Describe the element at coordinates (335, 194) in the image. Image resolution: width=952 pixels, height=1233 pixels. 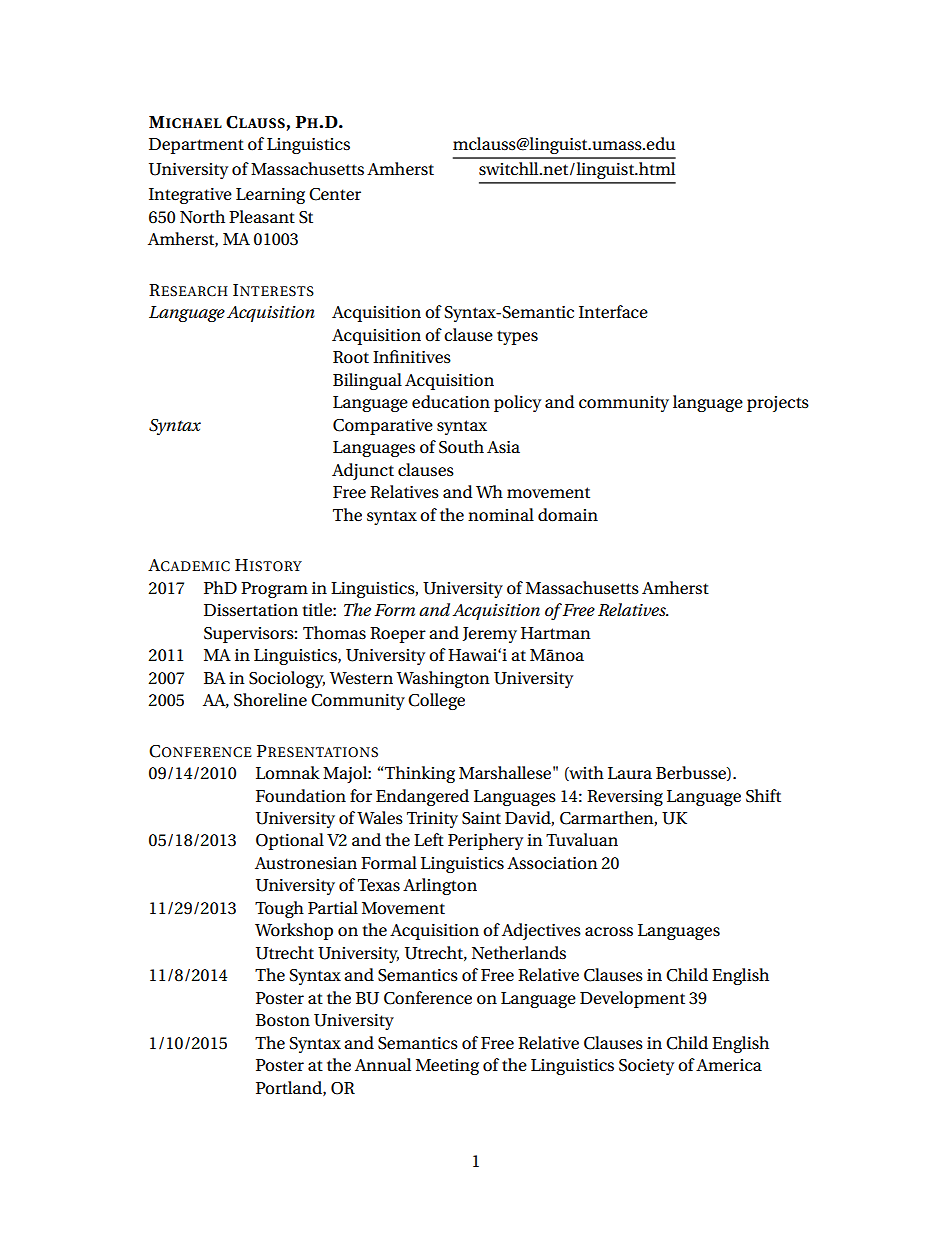
I see `Center` at that location.
